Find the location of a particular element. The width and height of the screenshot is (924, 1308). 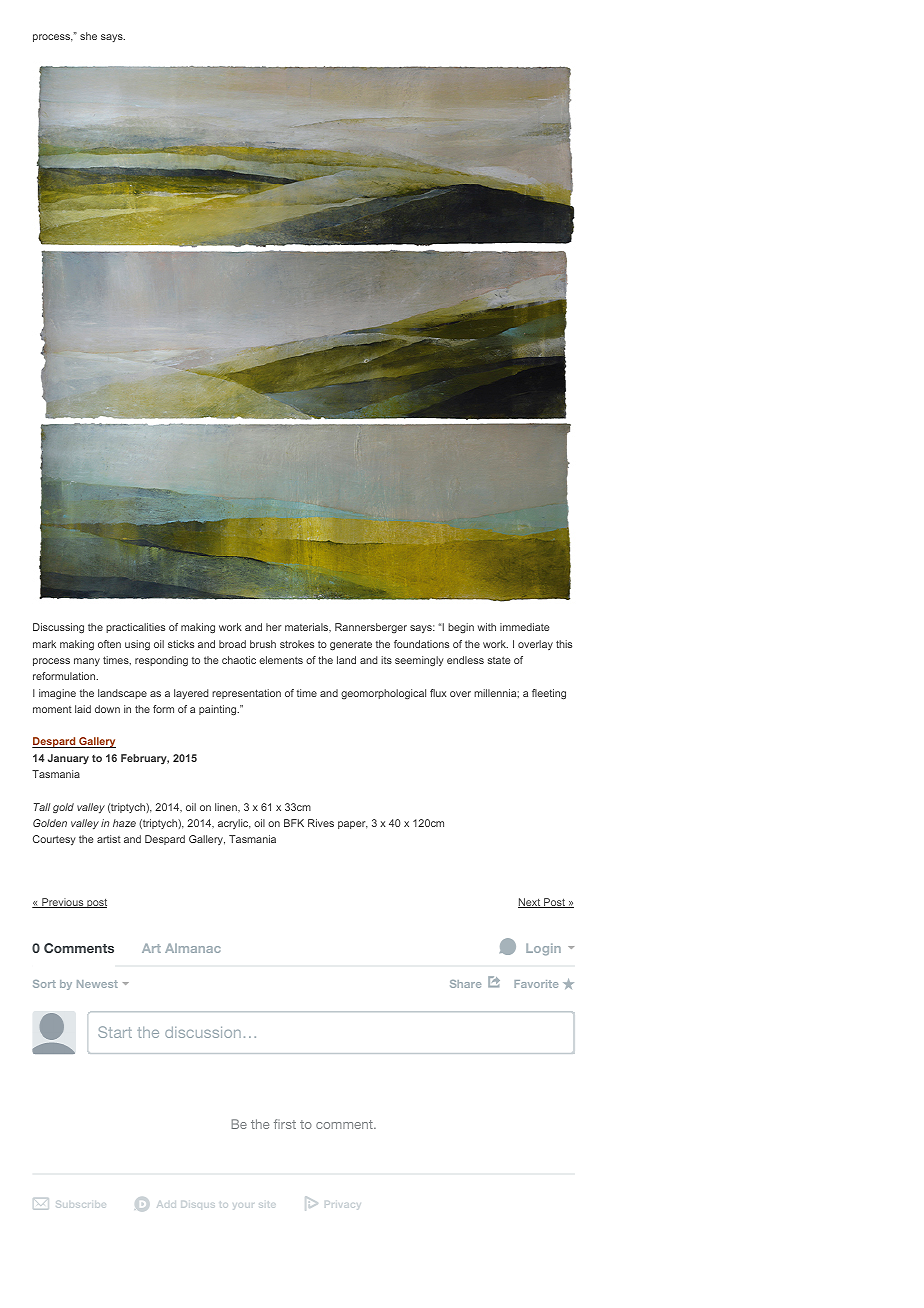

brush is located at coordinates (263, 644).
